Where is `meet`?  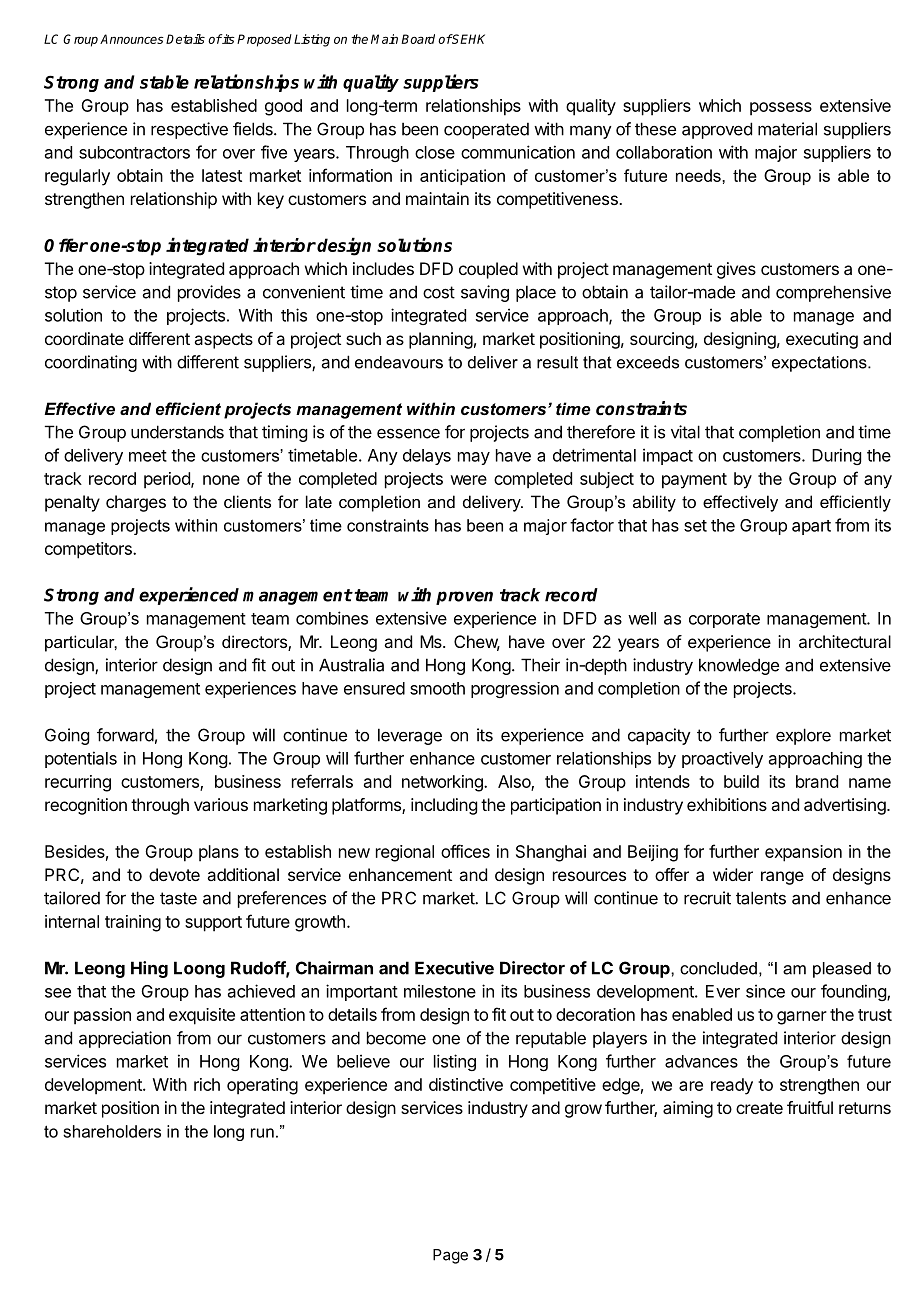 meet is located at coordinates (148, 456).
